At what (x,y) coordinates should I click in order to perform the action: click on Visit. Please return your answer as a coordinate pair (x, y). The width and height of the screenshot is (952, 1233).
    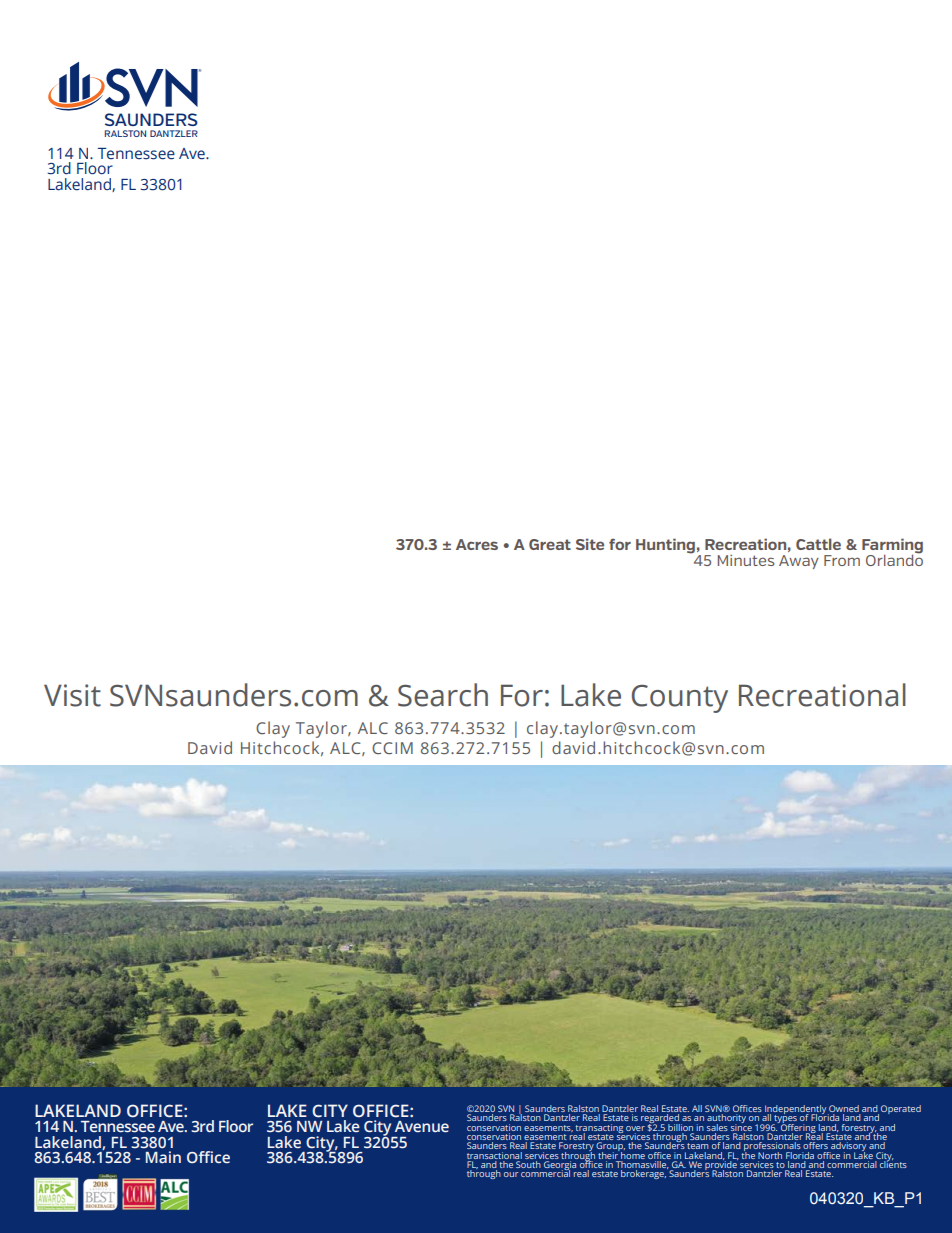
    Looking at the image, I should click on (72, 695).
